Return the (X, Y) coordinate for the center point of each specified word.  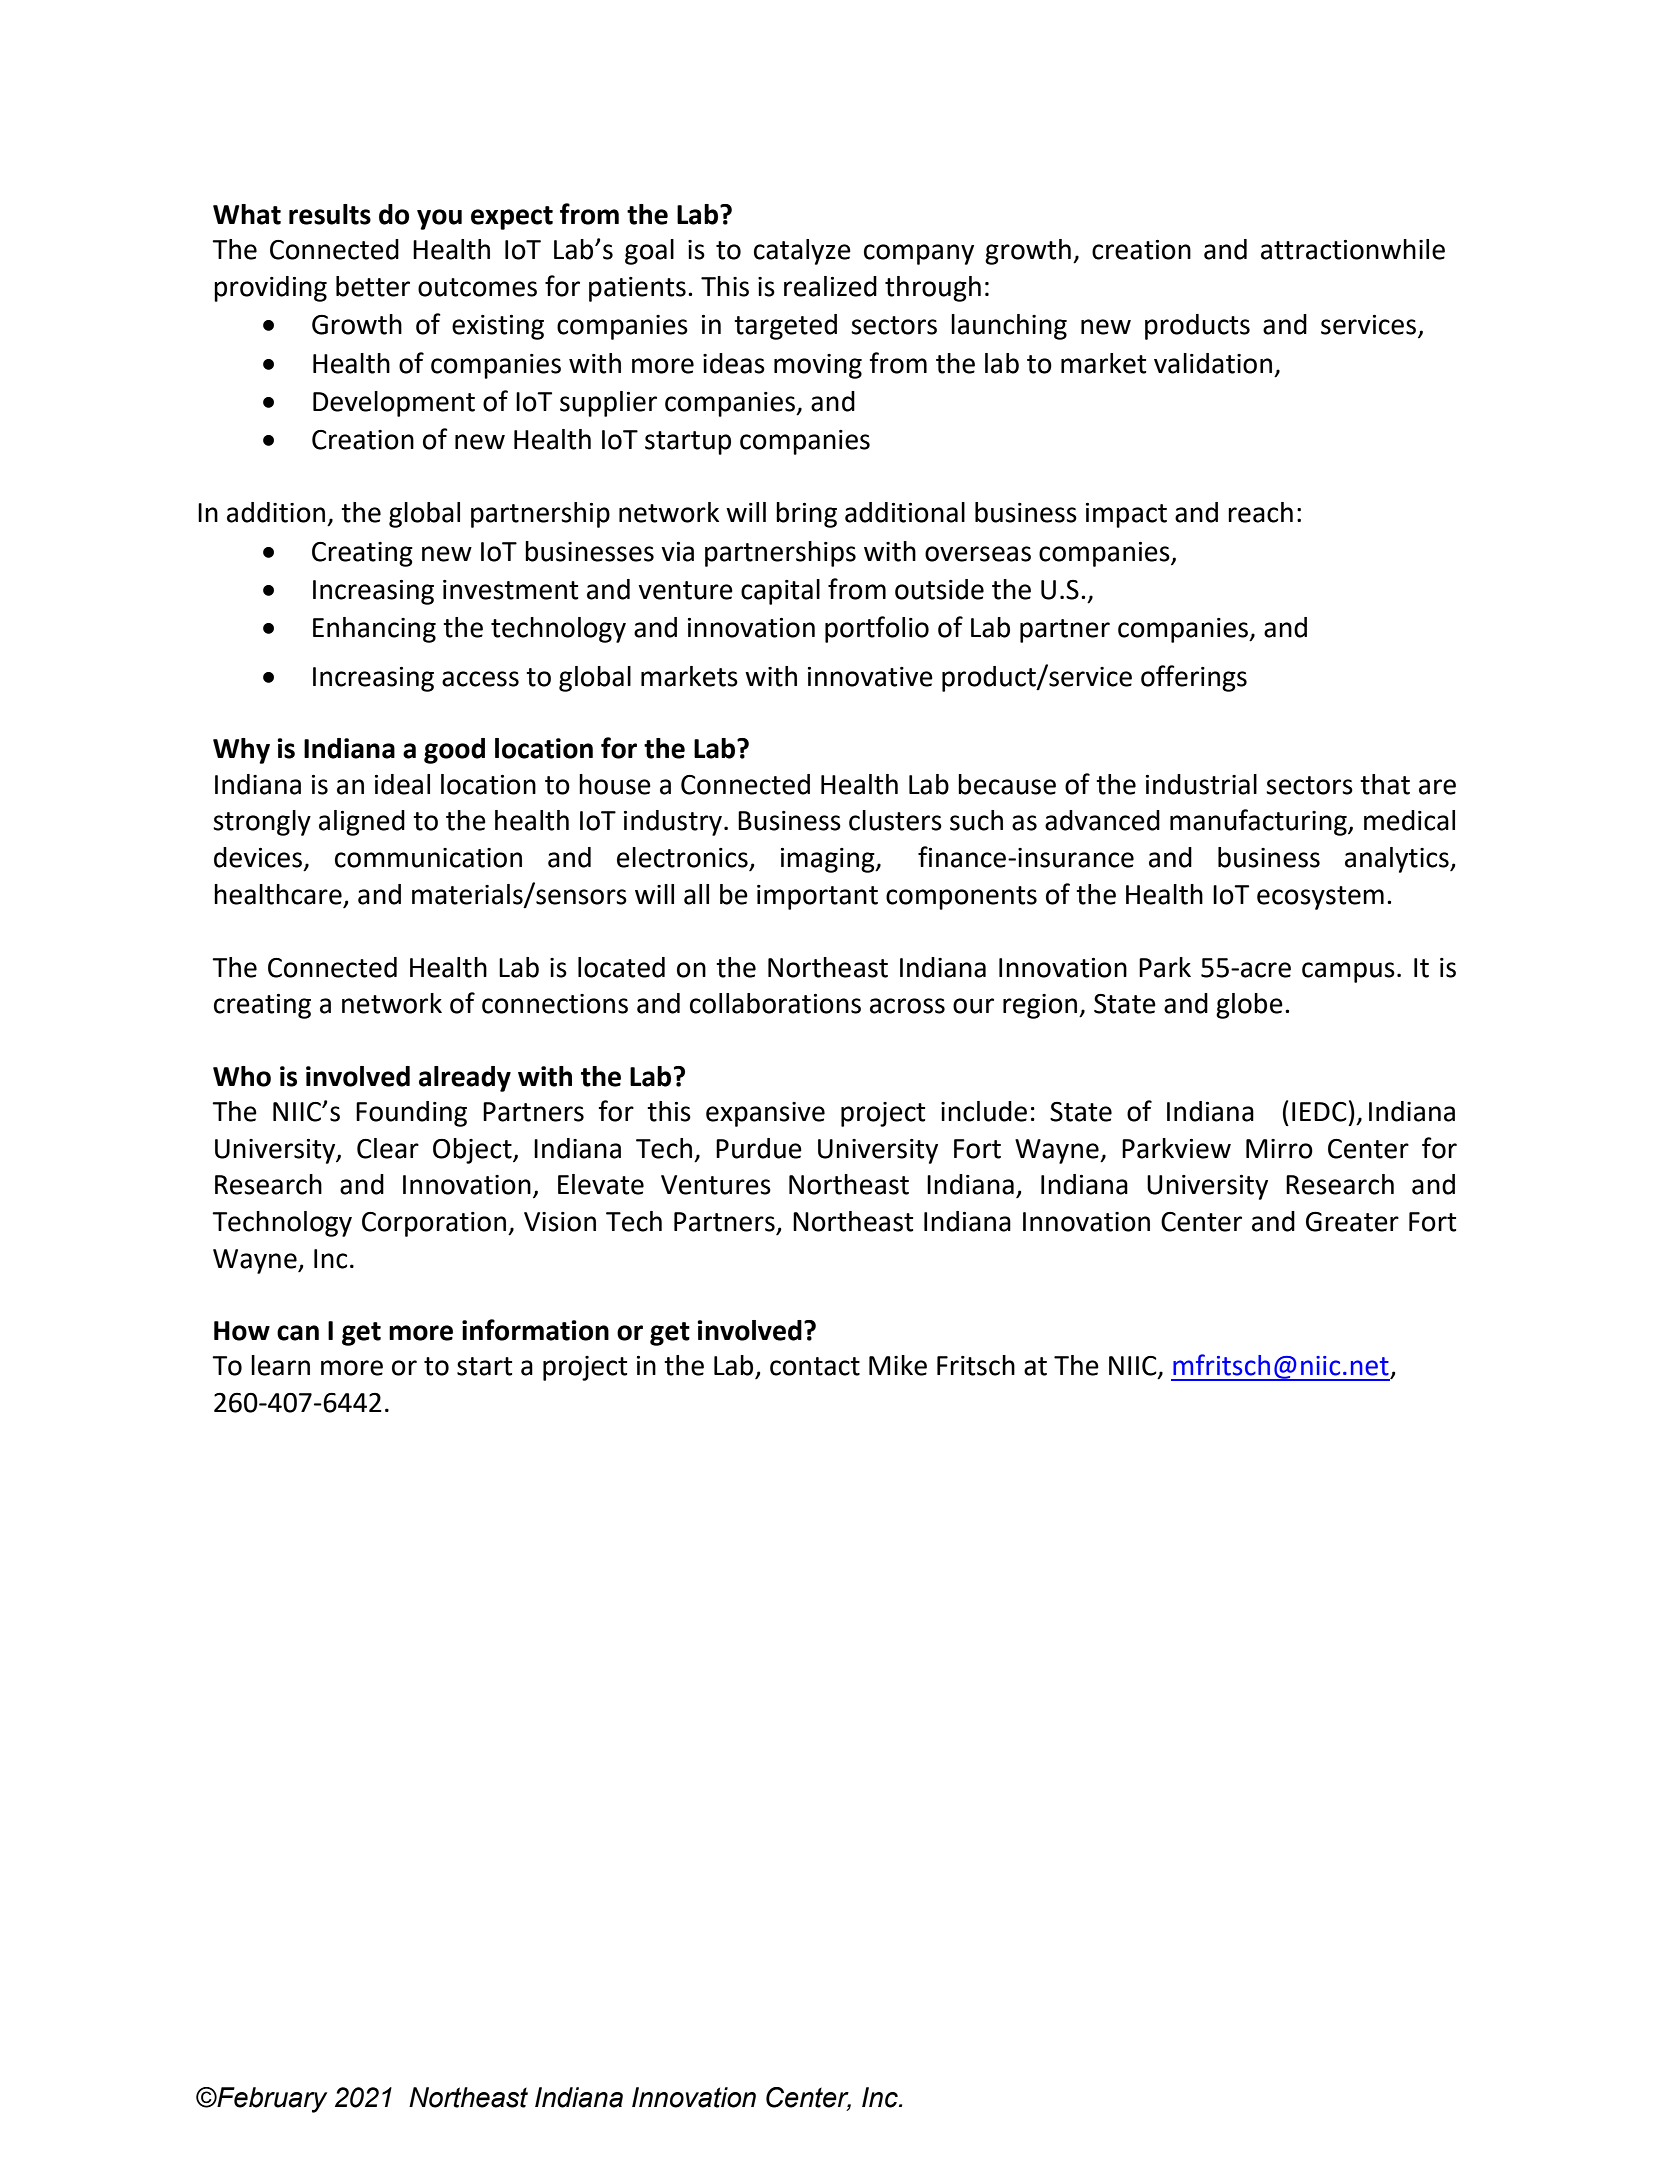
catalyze (802, 252)
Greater (1352, 1221)
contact (815, 1366)
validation (1213, 363)
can (298, 1333)
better (373, 286)
